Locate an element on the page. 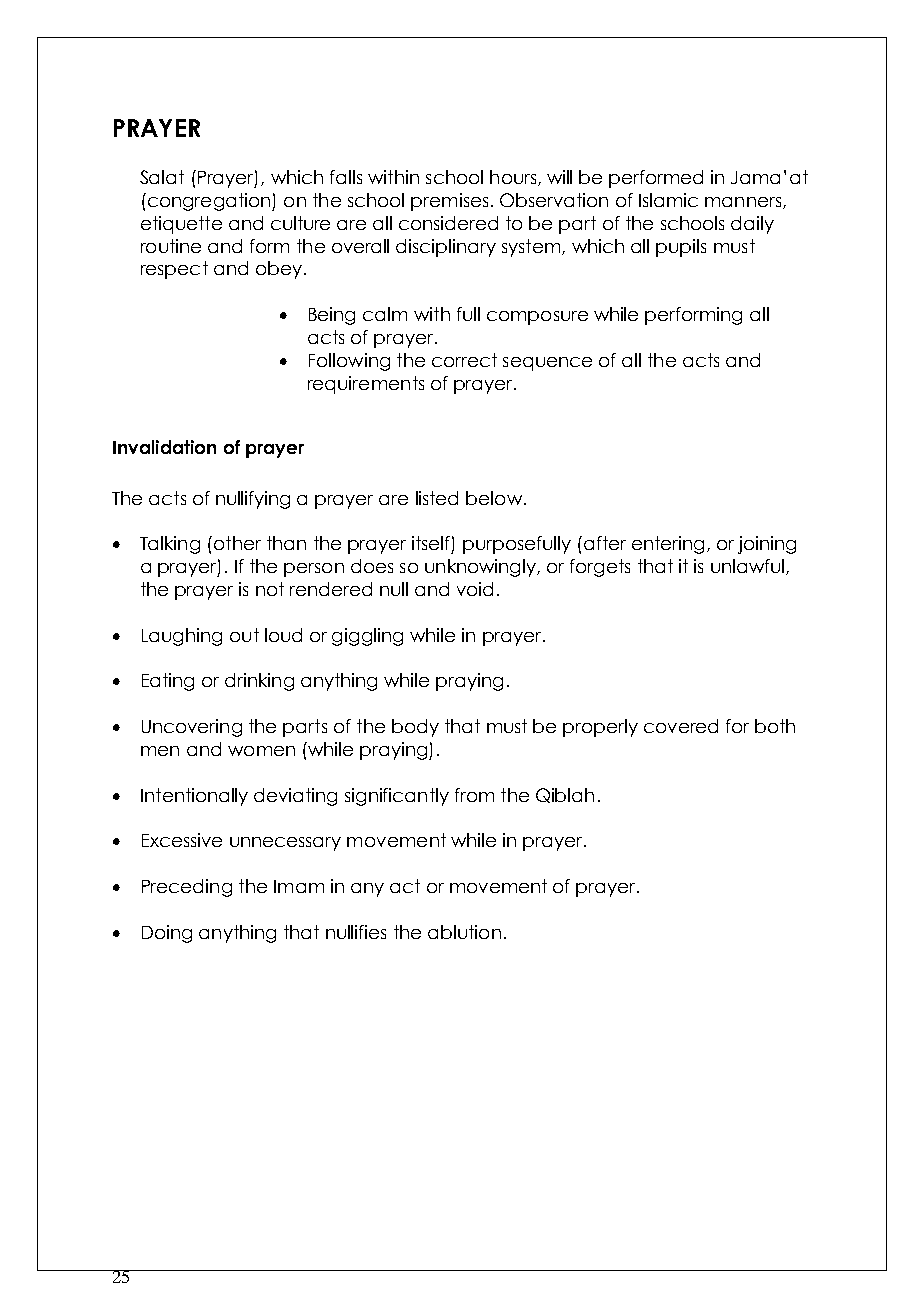  covered is located at coordinates (681, 726).
